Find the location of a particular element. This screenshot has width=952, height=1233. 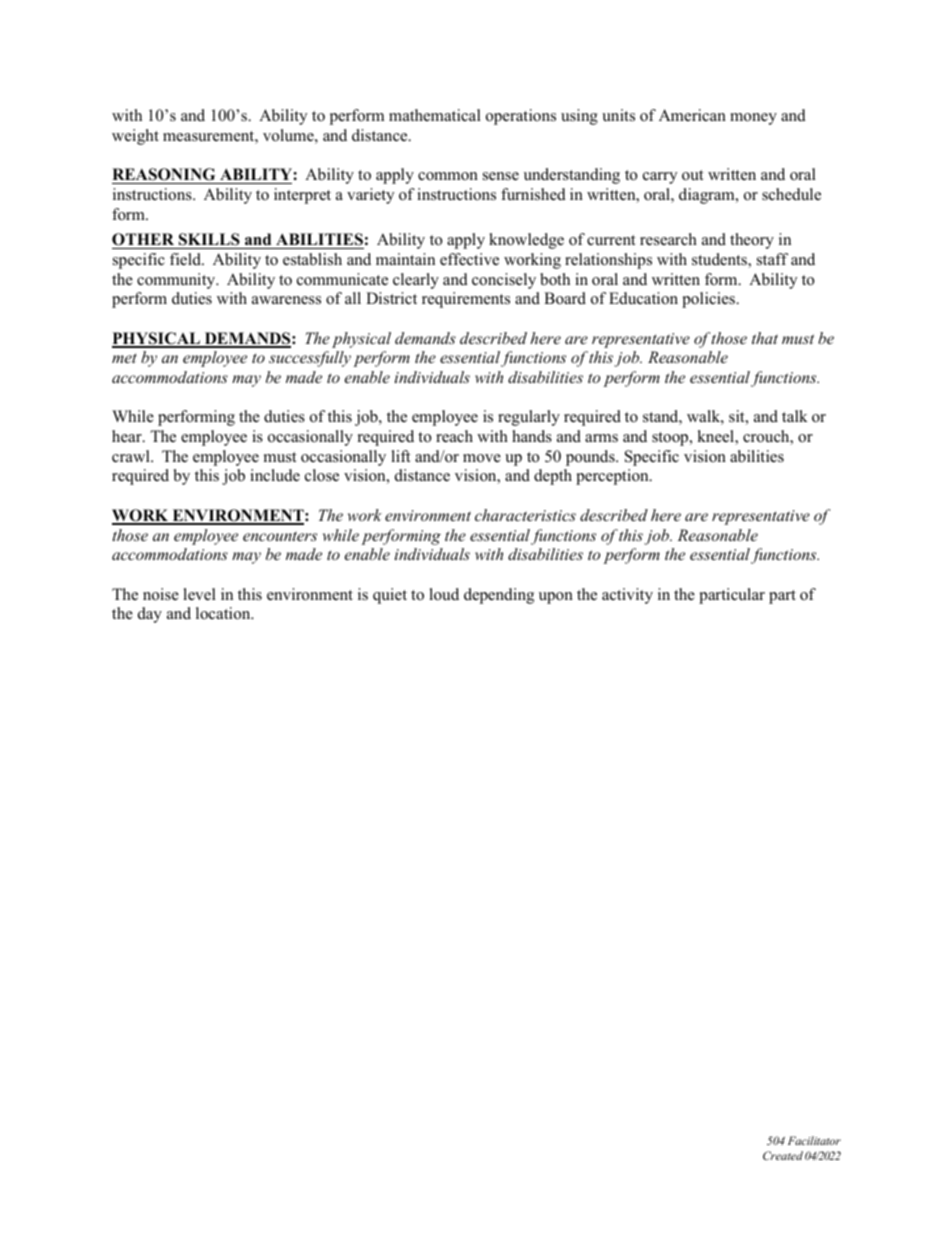

activity is located at coordinates (627, 596).
